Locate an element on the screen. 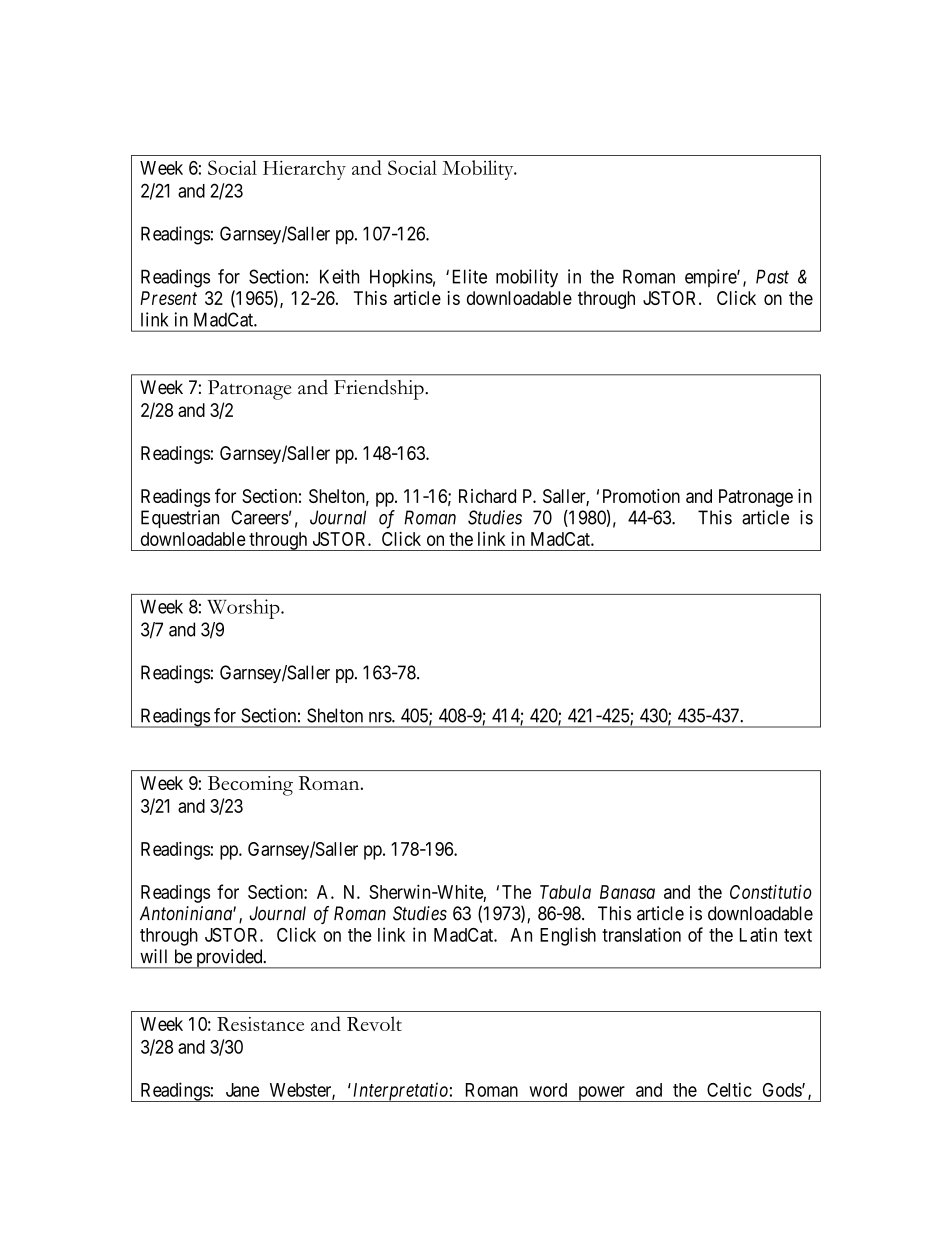 This screenshot has width=952, height=1233. Richard is located at coordinates (487, 496).
